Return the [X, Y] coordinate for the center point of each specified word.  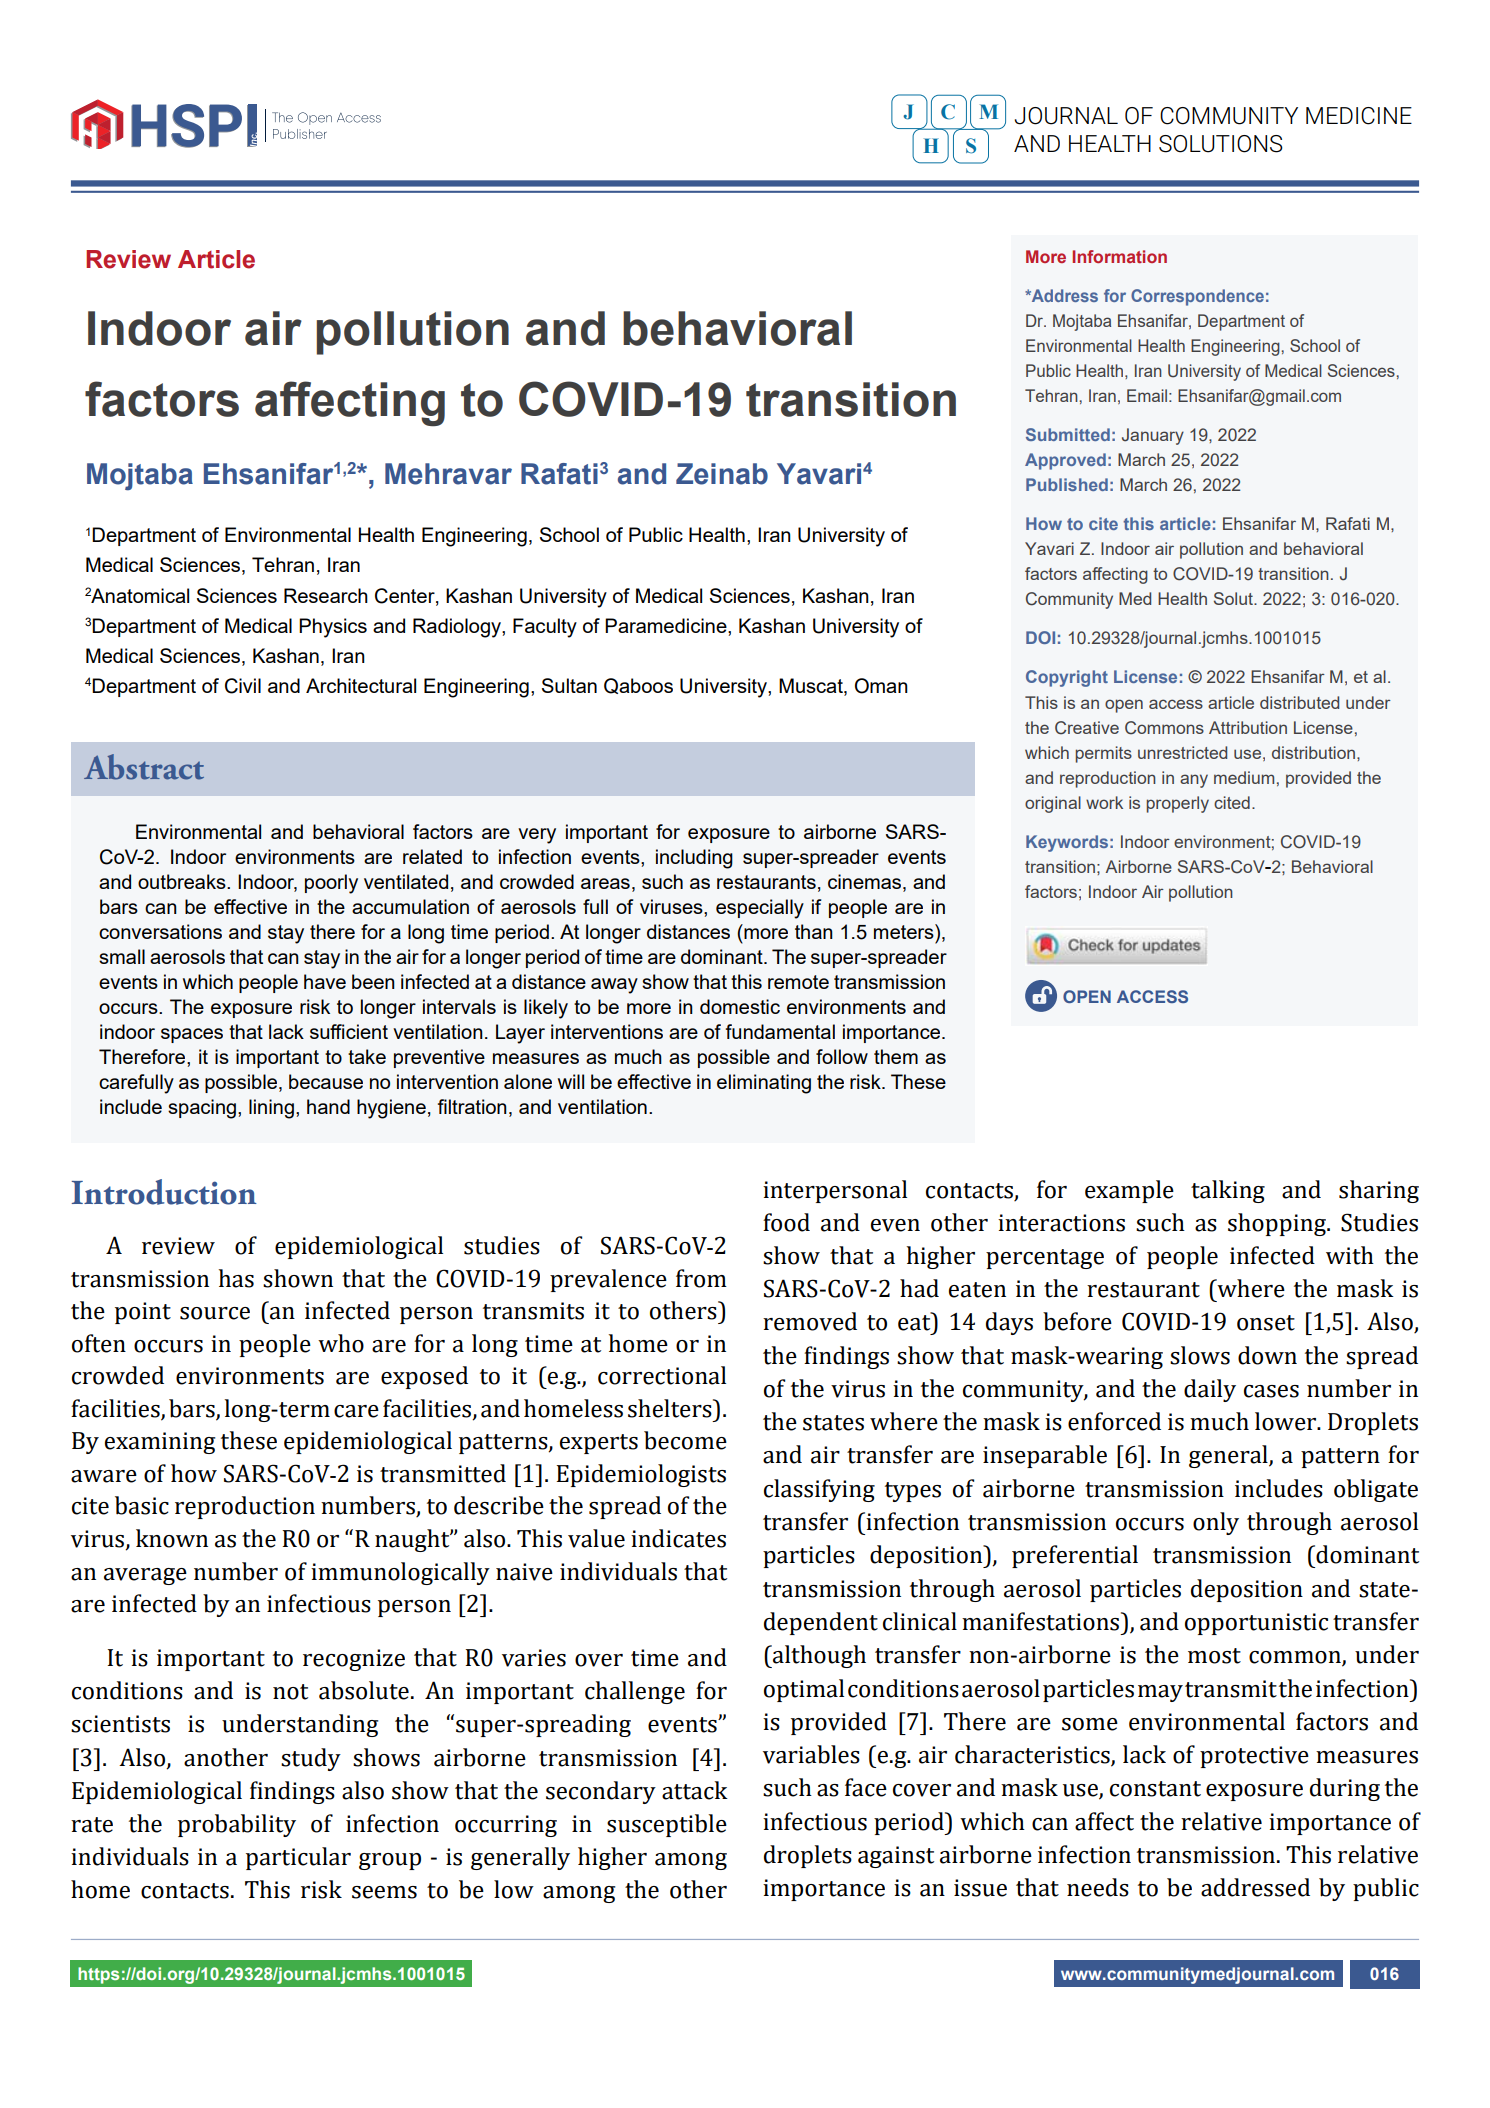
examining [160, 1443]
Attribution [1248, 727]
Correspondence [1197, 297]
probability [237, 1825]
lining [271, 1109]
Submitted [1068, 434]
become [685, 1440]
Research [326, 595]
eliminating [764, 1084]
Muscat [812, 685]
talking [1228, 1191]
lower [1287, 1421]
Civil [243, 686]
